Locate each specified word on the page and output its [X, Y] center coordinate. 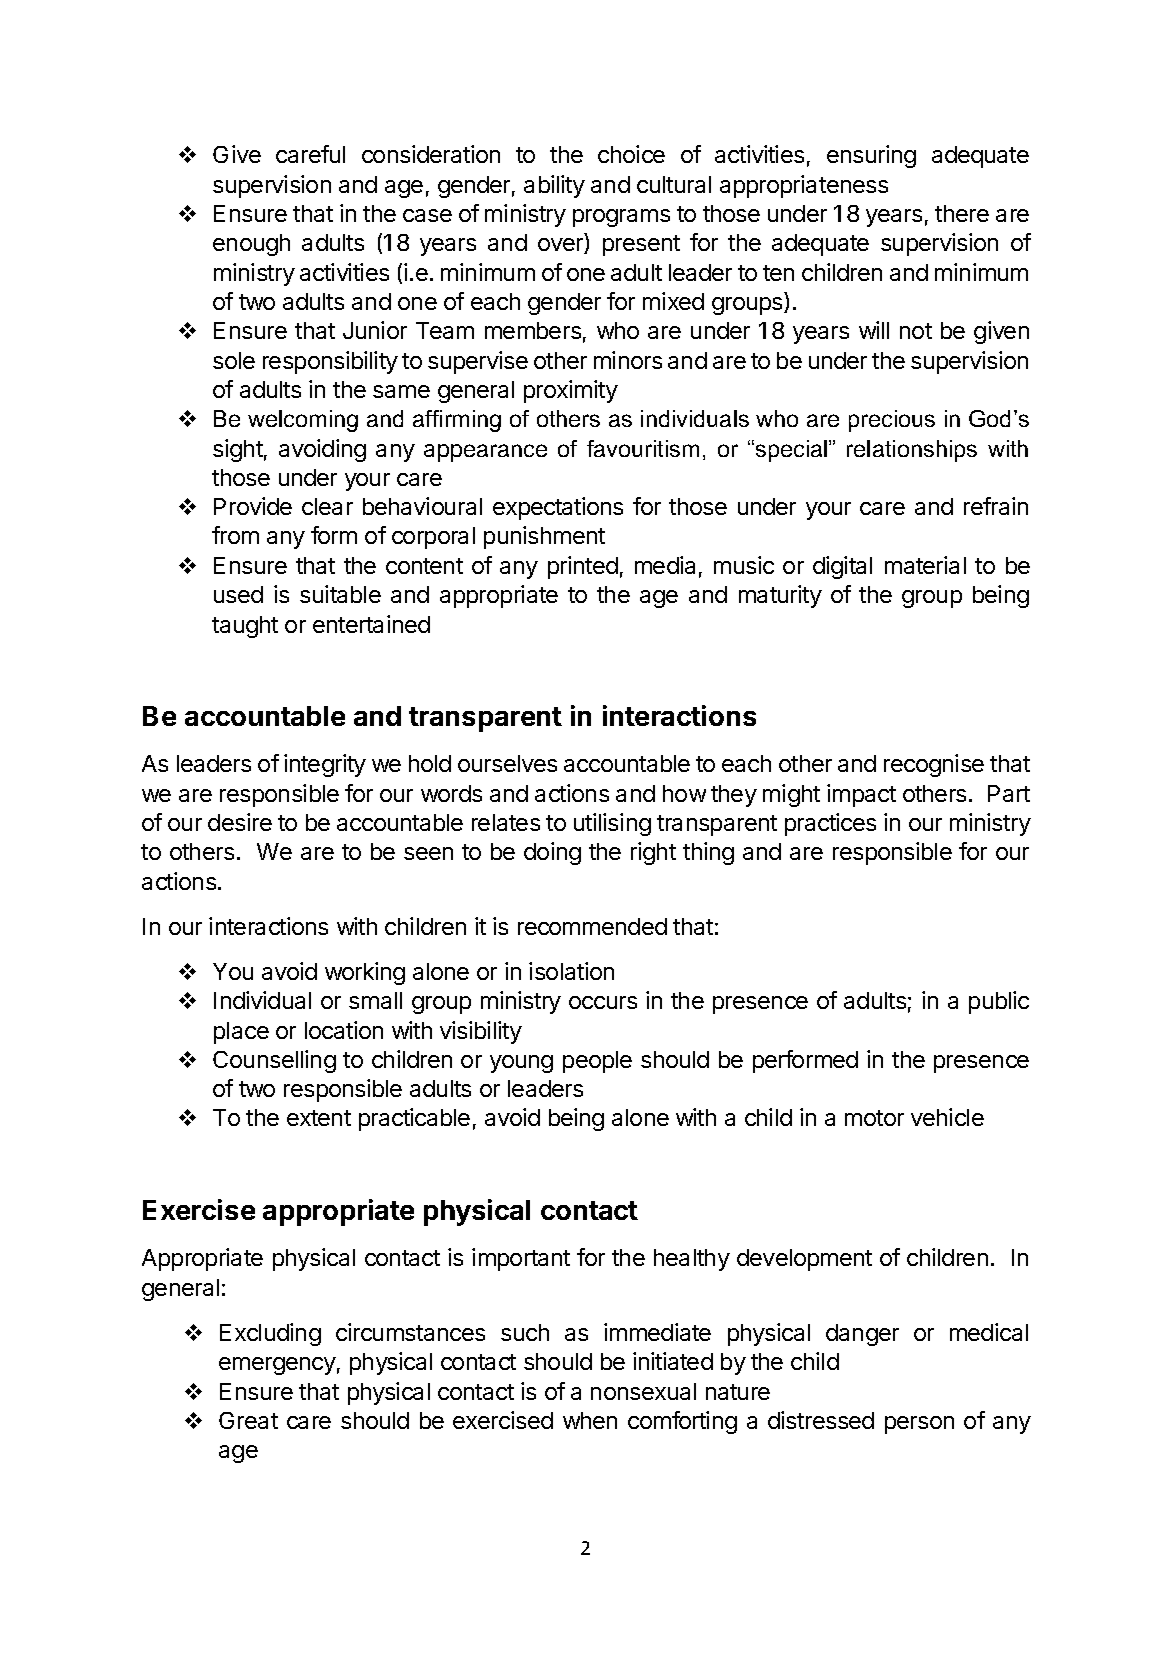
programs [621, 218]
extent [319, 1118]
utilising [612, 824]
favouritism [643, 448]
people [597, 1062]
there [962, 213]
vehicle [947, 1117]
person [919, 1425]
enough [251, 245]
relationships [912, 451]
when [590, 1420]
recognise [934, 765]
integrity [325, 765]
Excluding [270, 1334]
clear [327, 506]
